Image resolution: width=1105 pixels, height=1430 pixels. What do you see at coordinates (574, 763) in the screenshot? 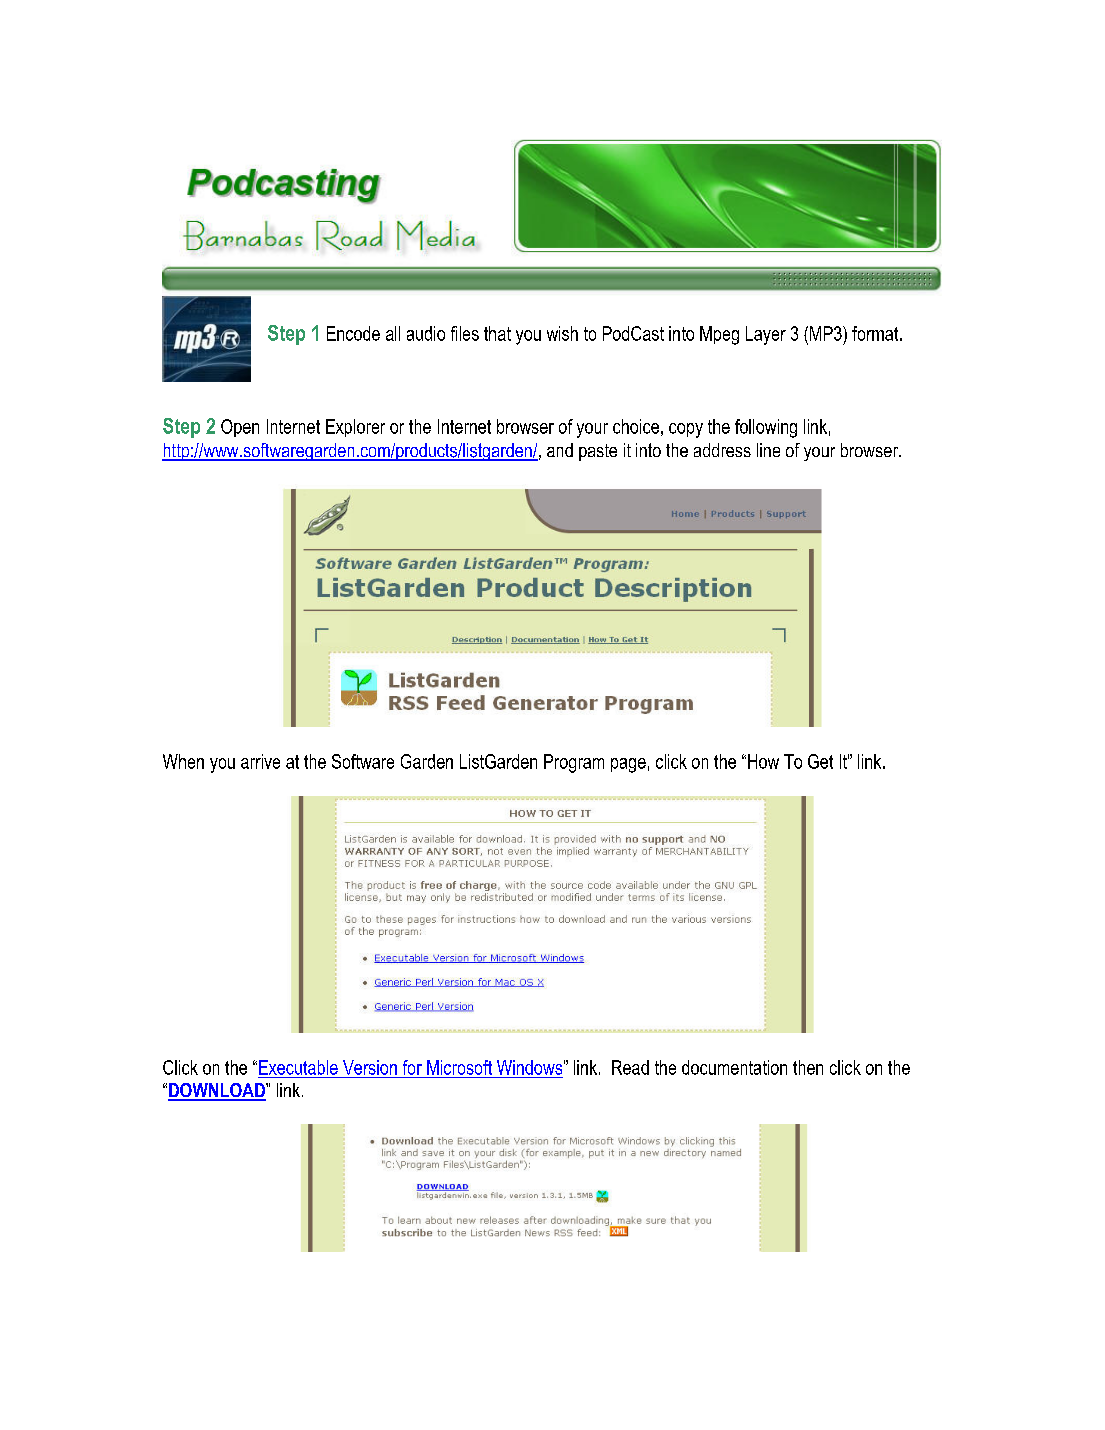
I see `Program` at bounding box center [574, 763].
